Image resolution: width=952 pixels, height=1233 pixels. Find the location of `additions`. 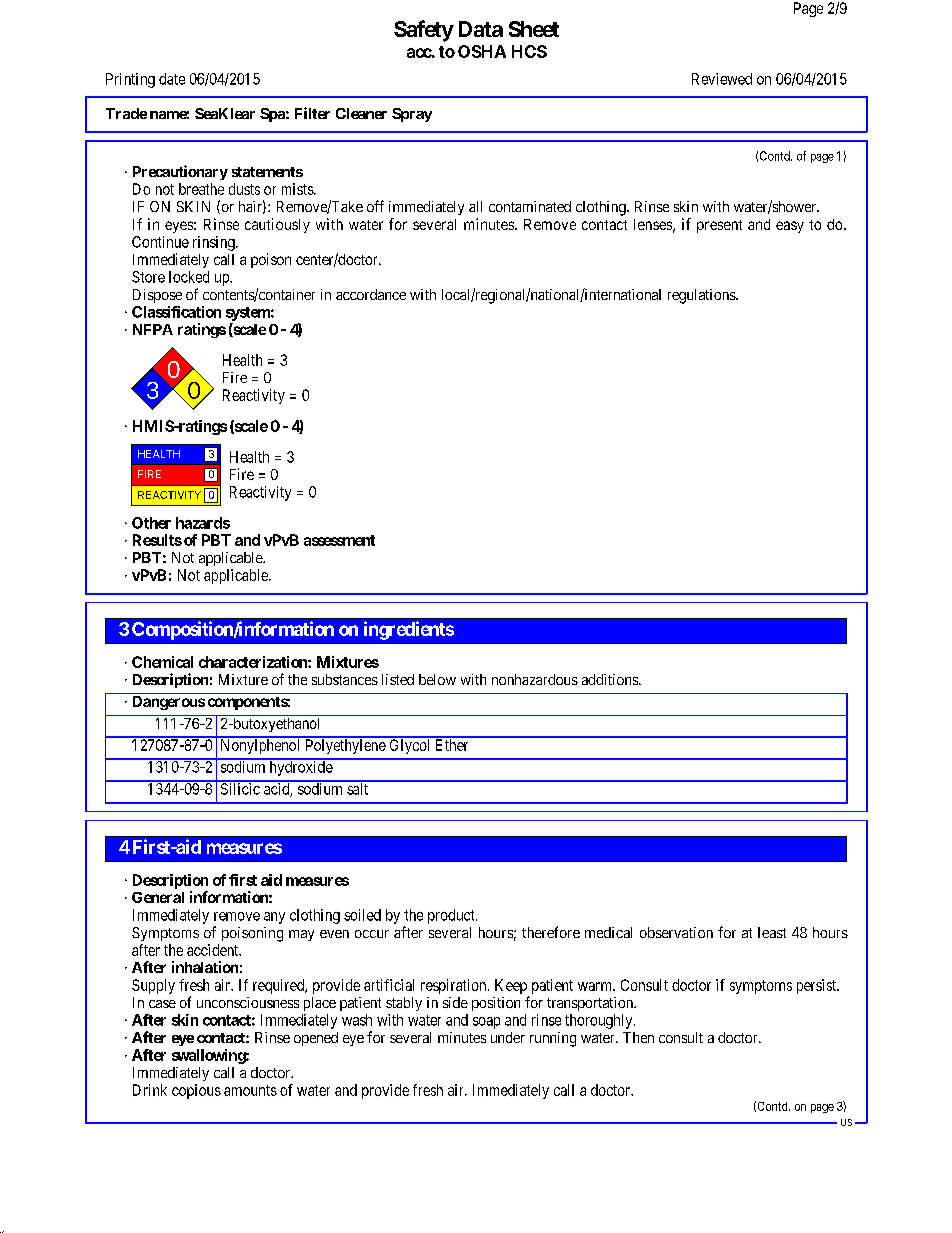

additions is located at coordinates (611, 679).
